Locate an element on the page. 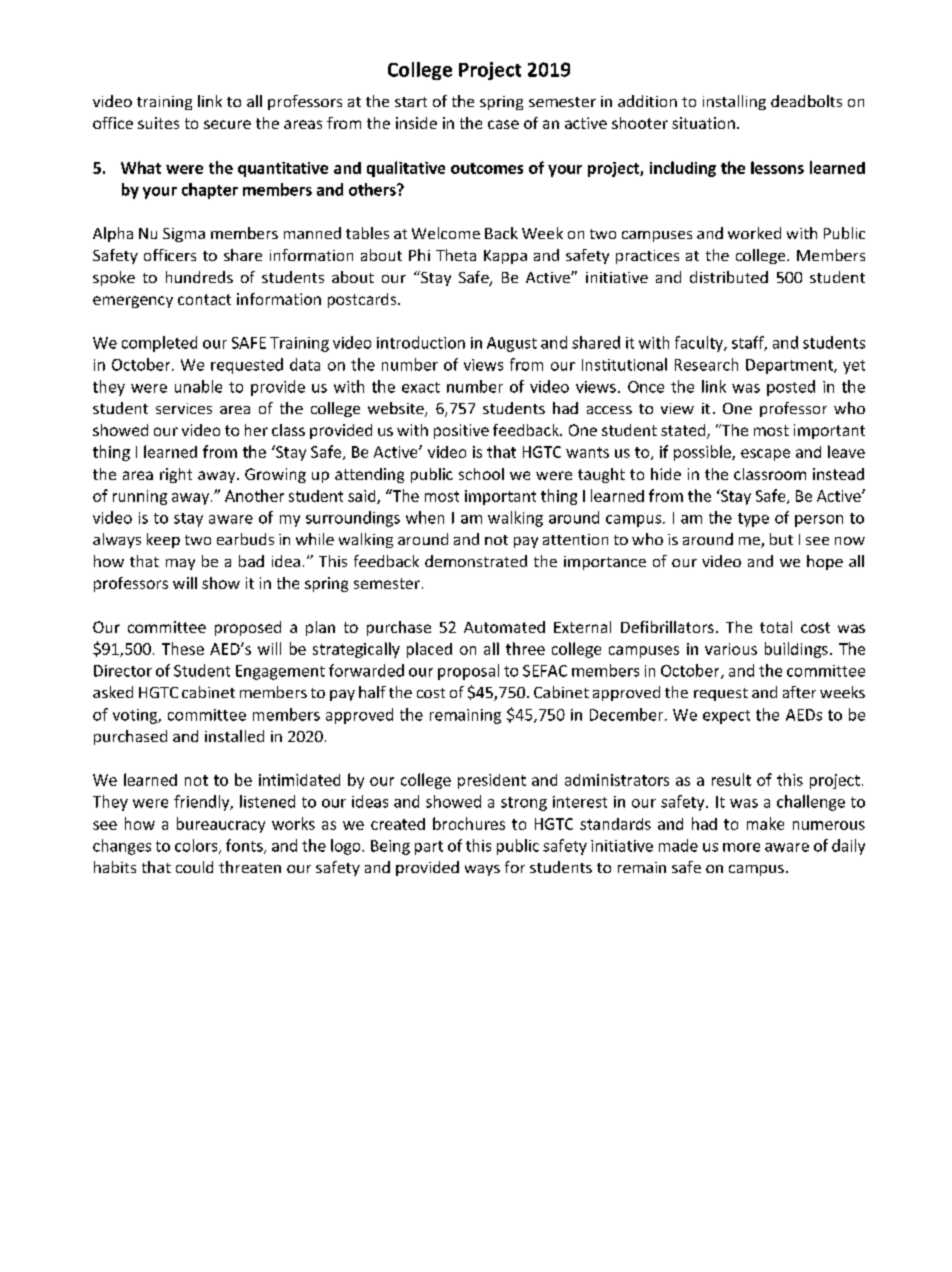 The width and height of the image is (952, 1272). proposed is located at coordinates (248, 628).
